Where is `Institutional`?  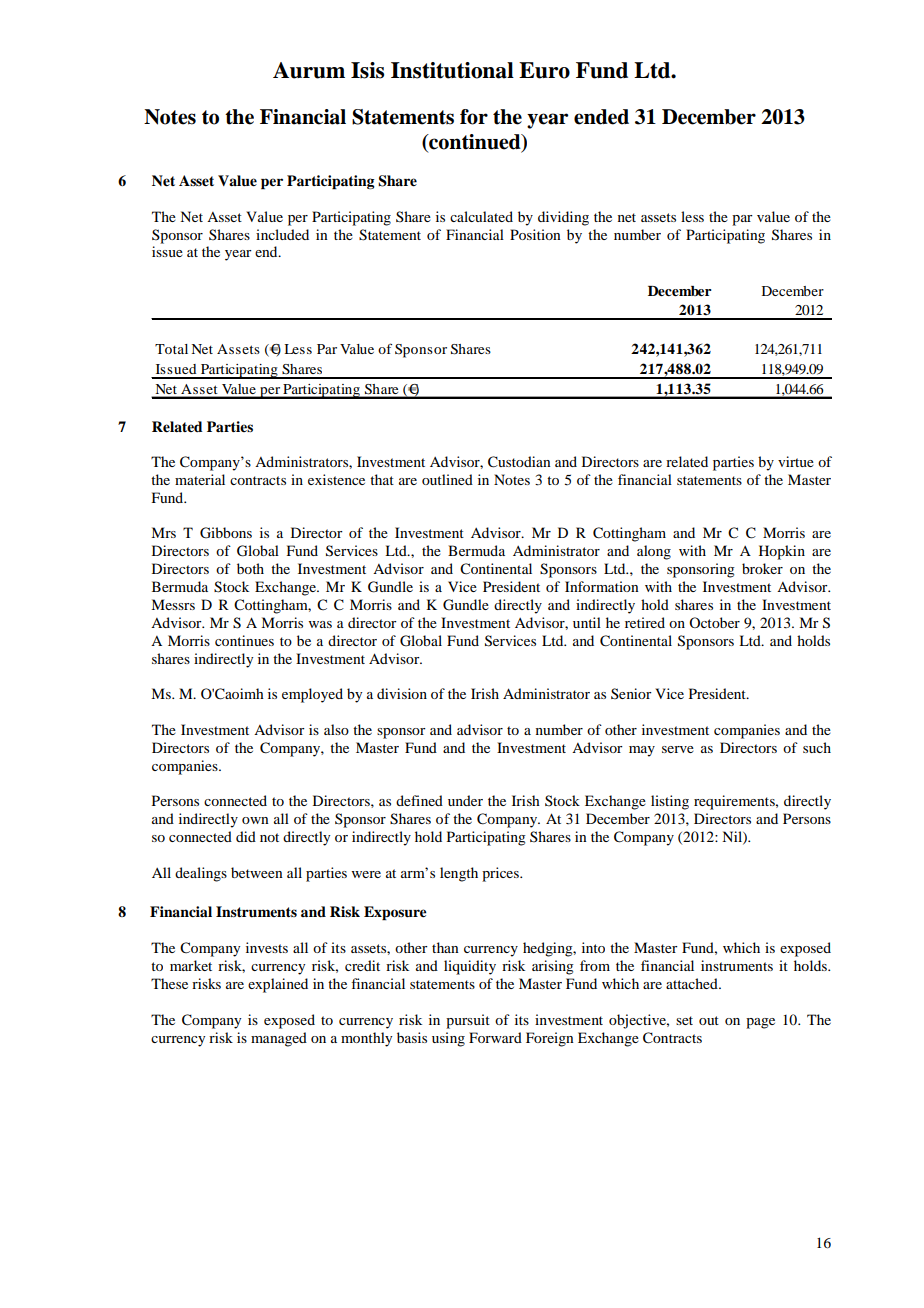
Institutional is located at coordinates (452, 70).
